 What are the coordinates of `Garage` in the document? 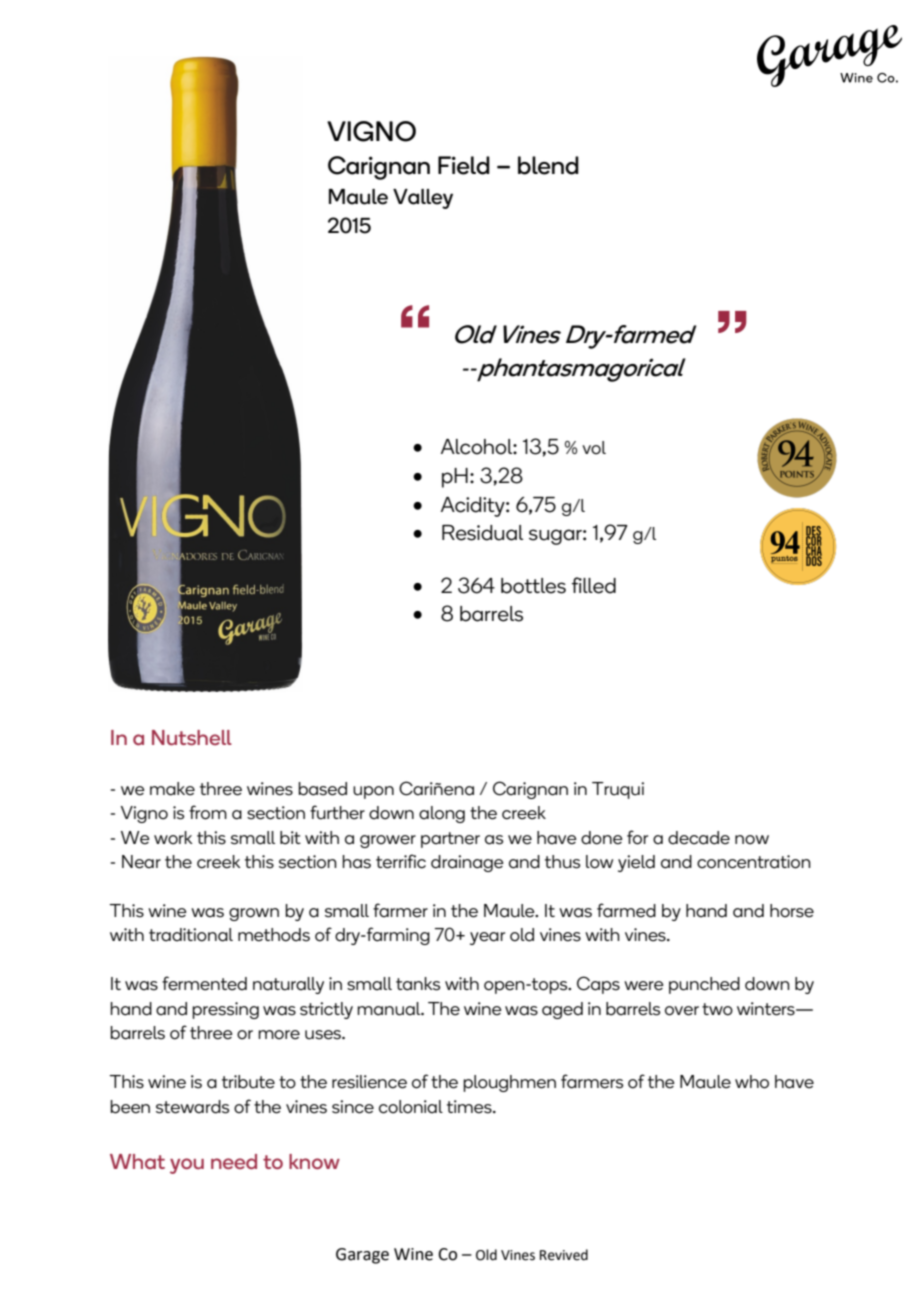 It's located at (362, 1256).
